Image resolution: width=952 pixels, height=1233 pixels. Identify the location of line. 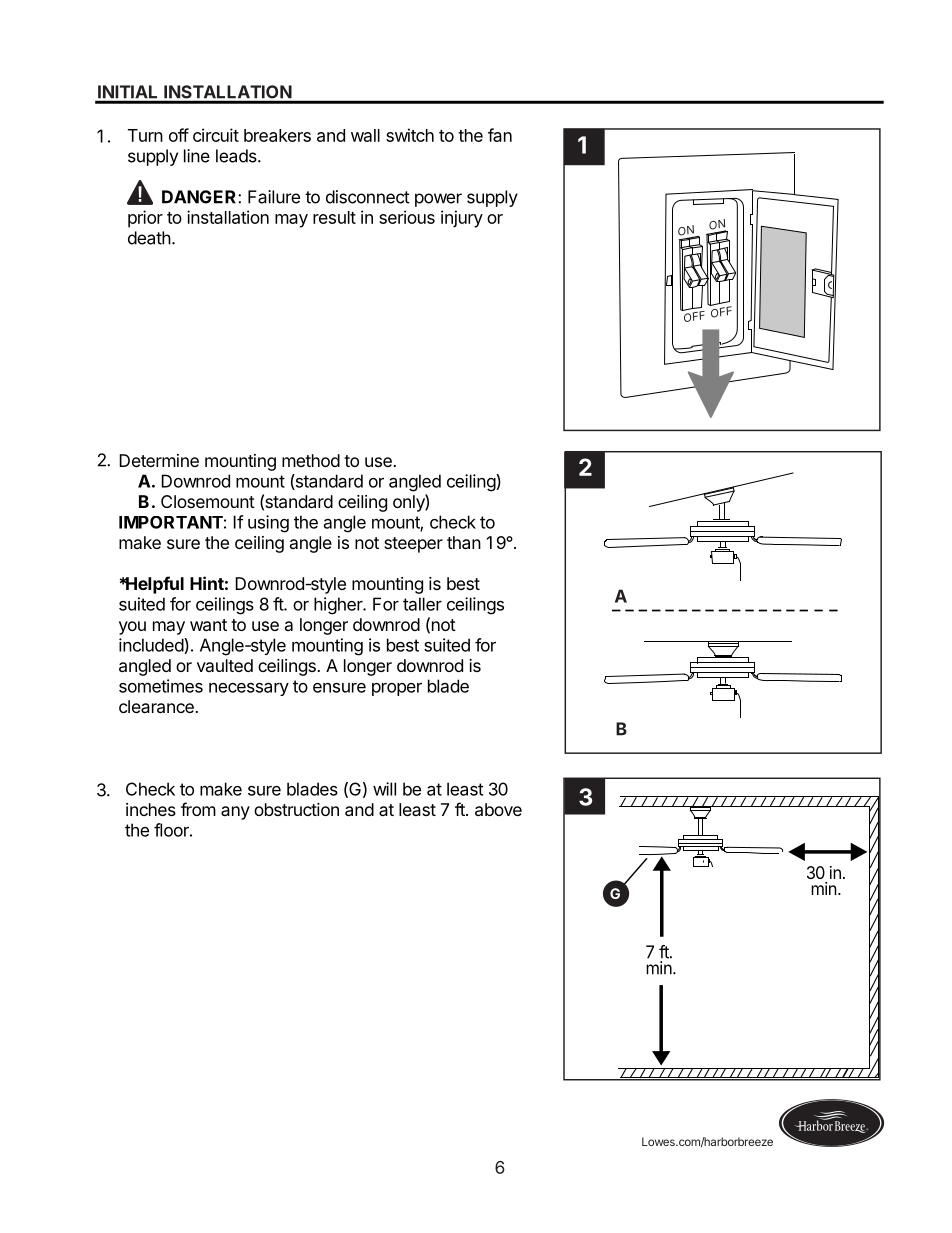
(197, 156).
